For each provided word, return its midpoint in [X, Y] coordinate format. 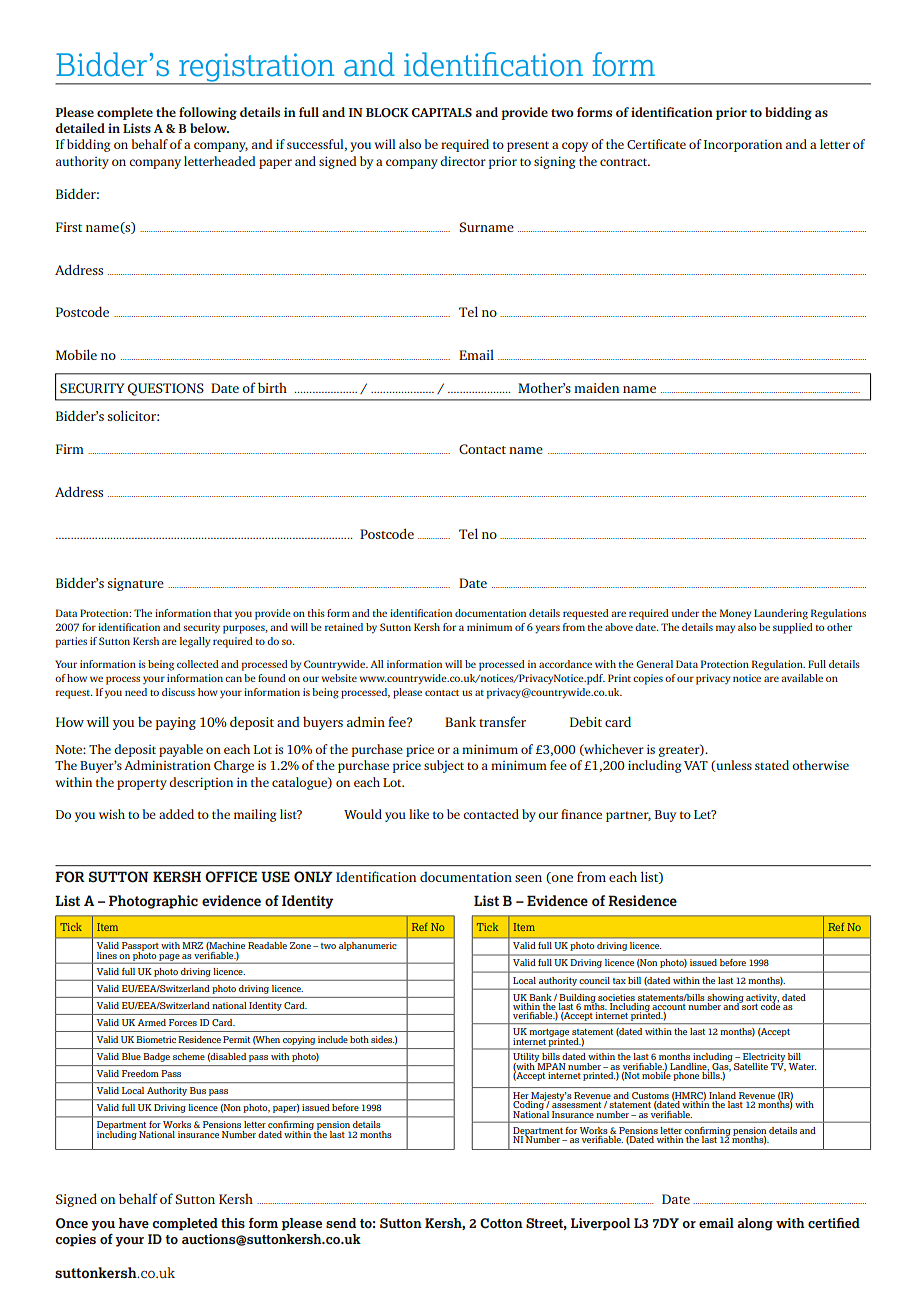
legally [195, 642]
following [208, 113]
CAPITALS [442, 112]
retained [344, 627]
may [725, 629]
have [134, 1223]
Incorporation [743, 146]
